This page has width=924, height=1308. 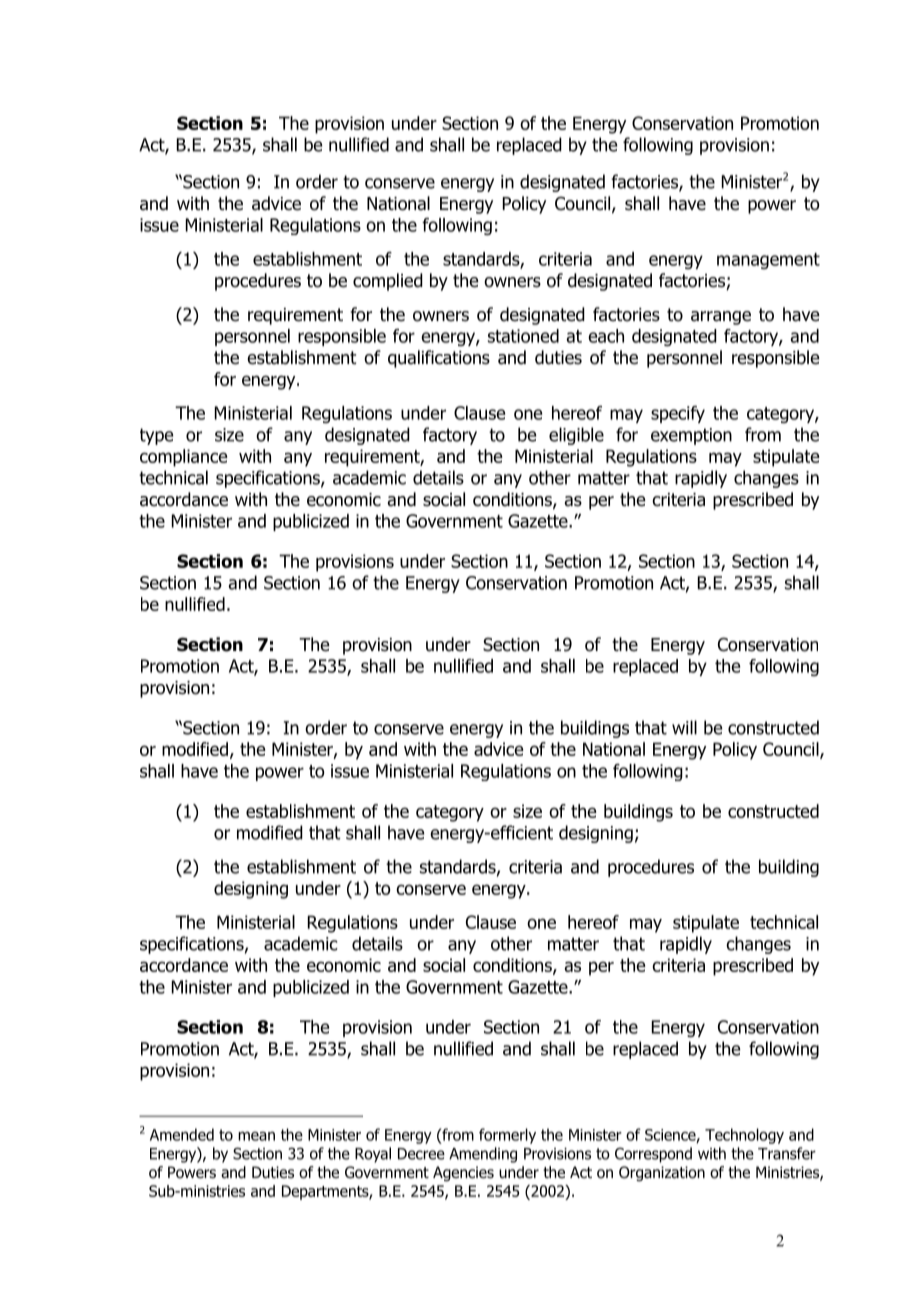 What do you see at coordinates (388, 282) in the page?
I see `complied` at bounding box center [388, 282].
